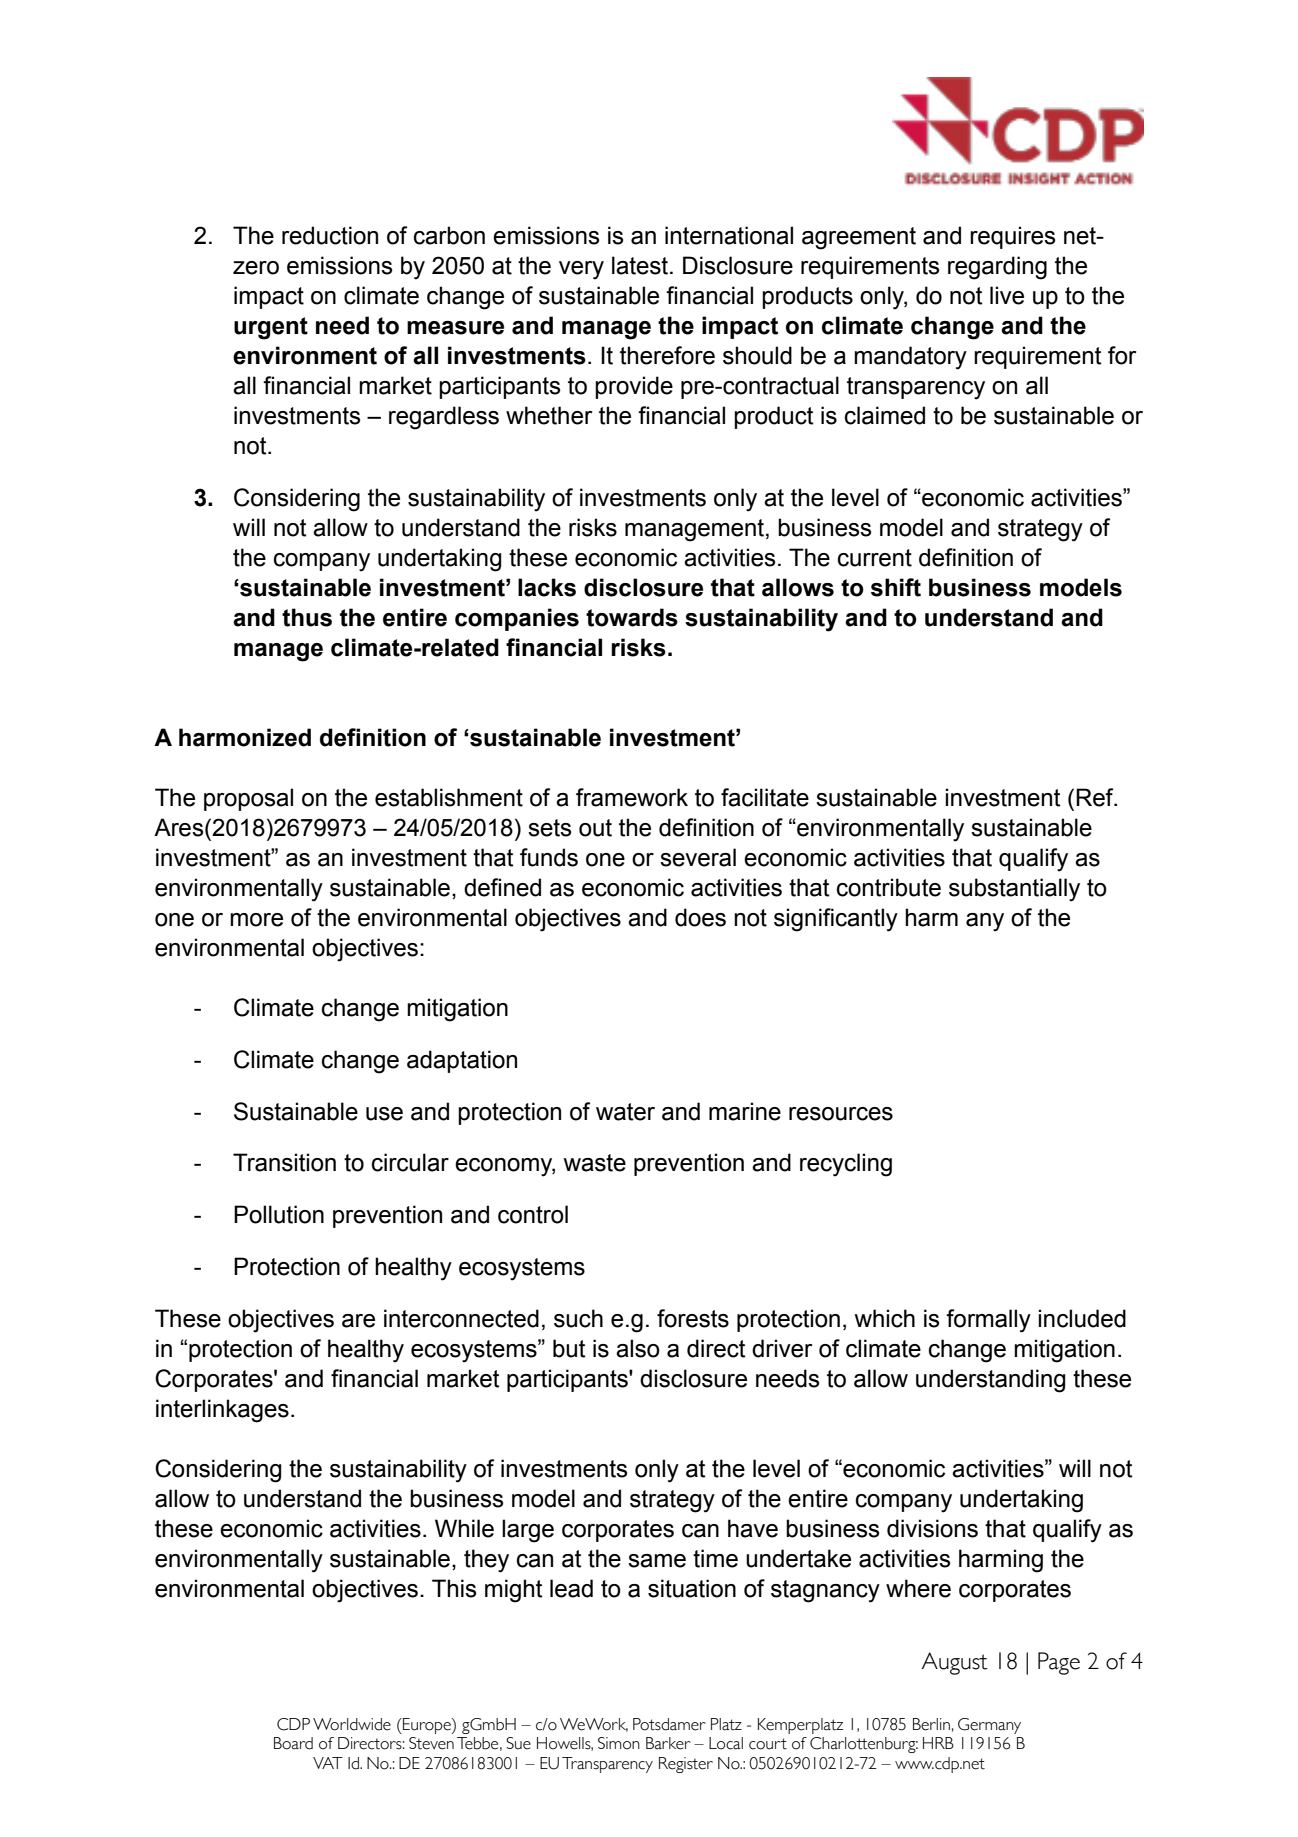 This page has height=1837, width=1298. What do you see at coordinates (330, 235) in the page?
I see `reduction` at bounding box center [330, 235].
